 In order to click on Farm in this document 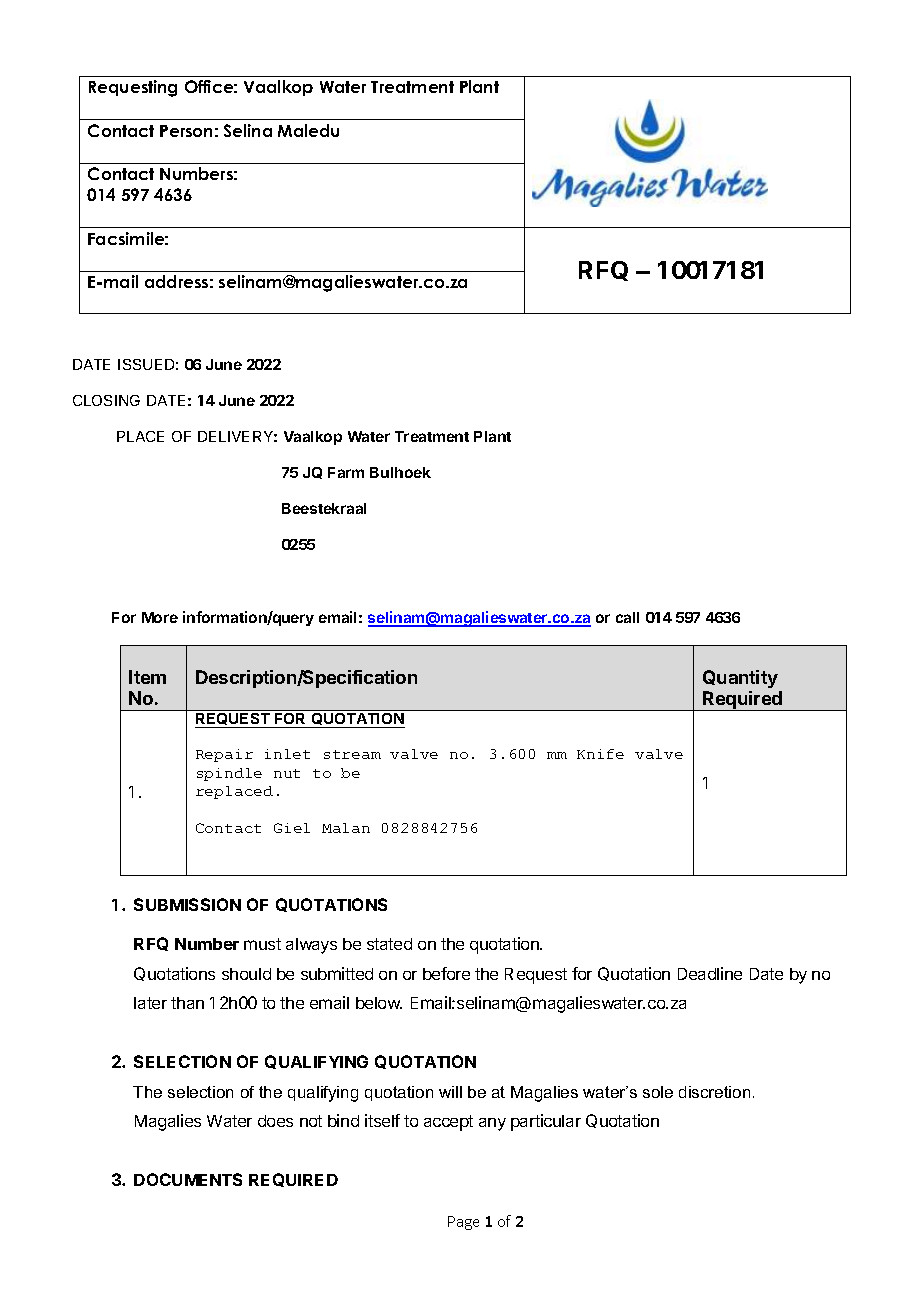, I will do `click(346, 472)`.
